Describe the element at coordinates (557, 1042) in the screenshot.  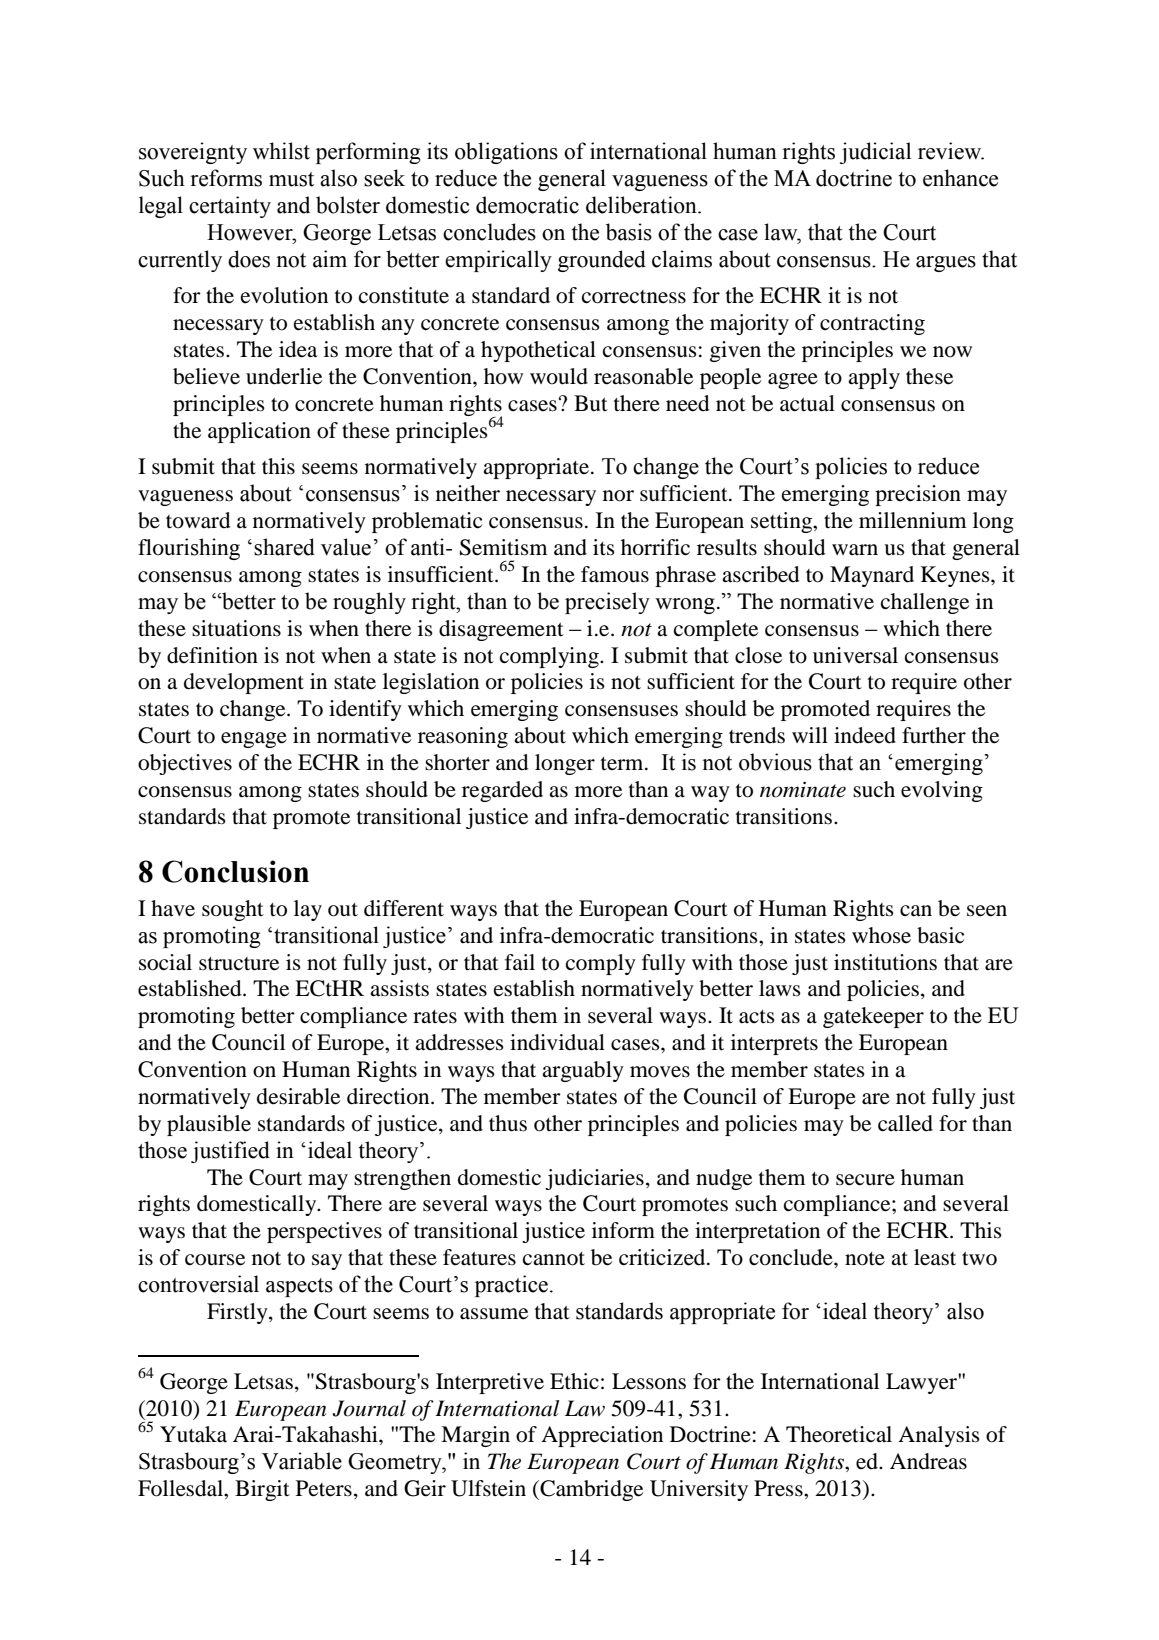
I see `individual` at that location.
